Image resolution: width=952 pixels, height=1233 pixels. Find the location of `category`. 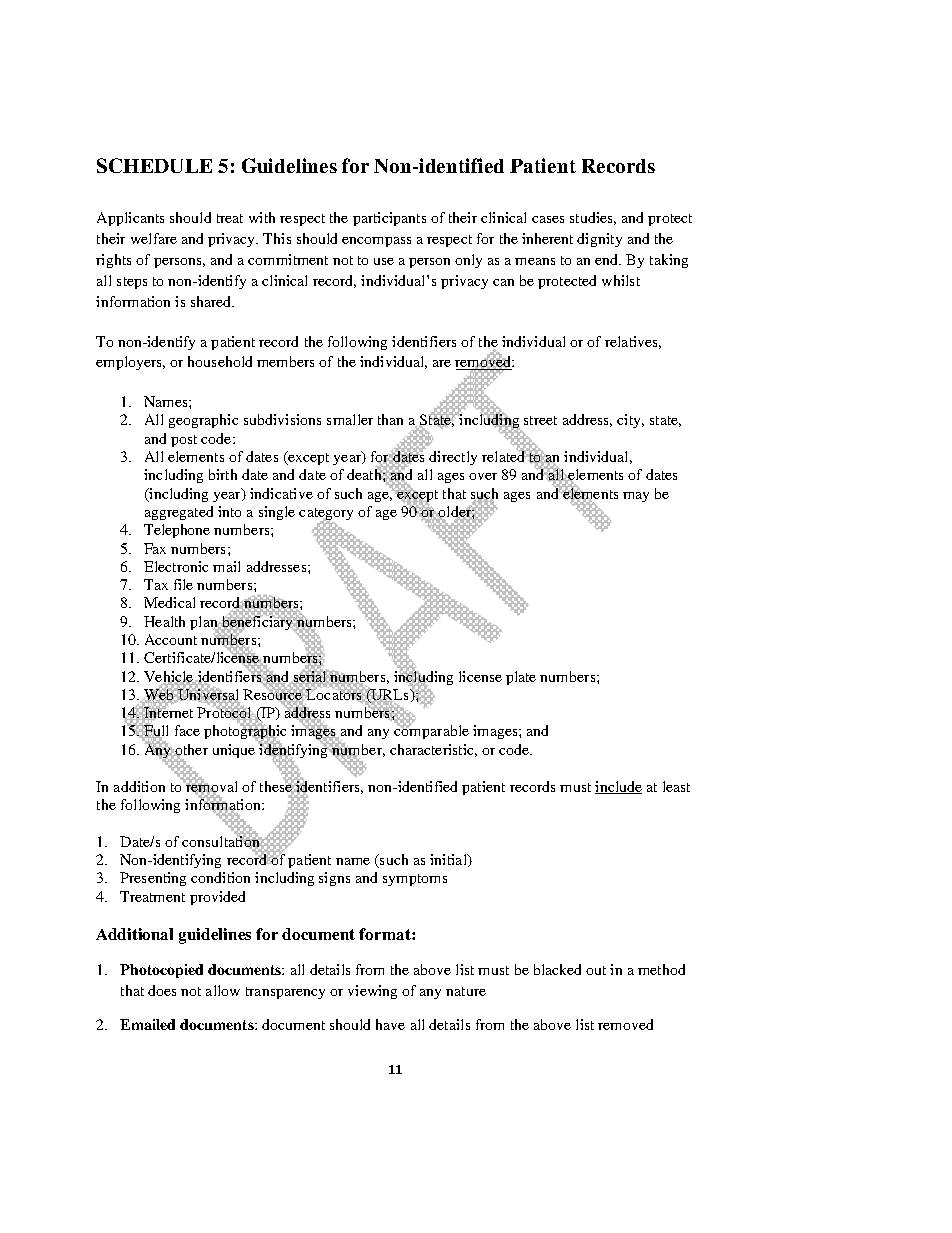

category is located at coordinates (326, 515).
